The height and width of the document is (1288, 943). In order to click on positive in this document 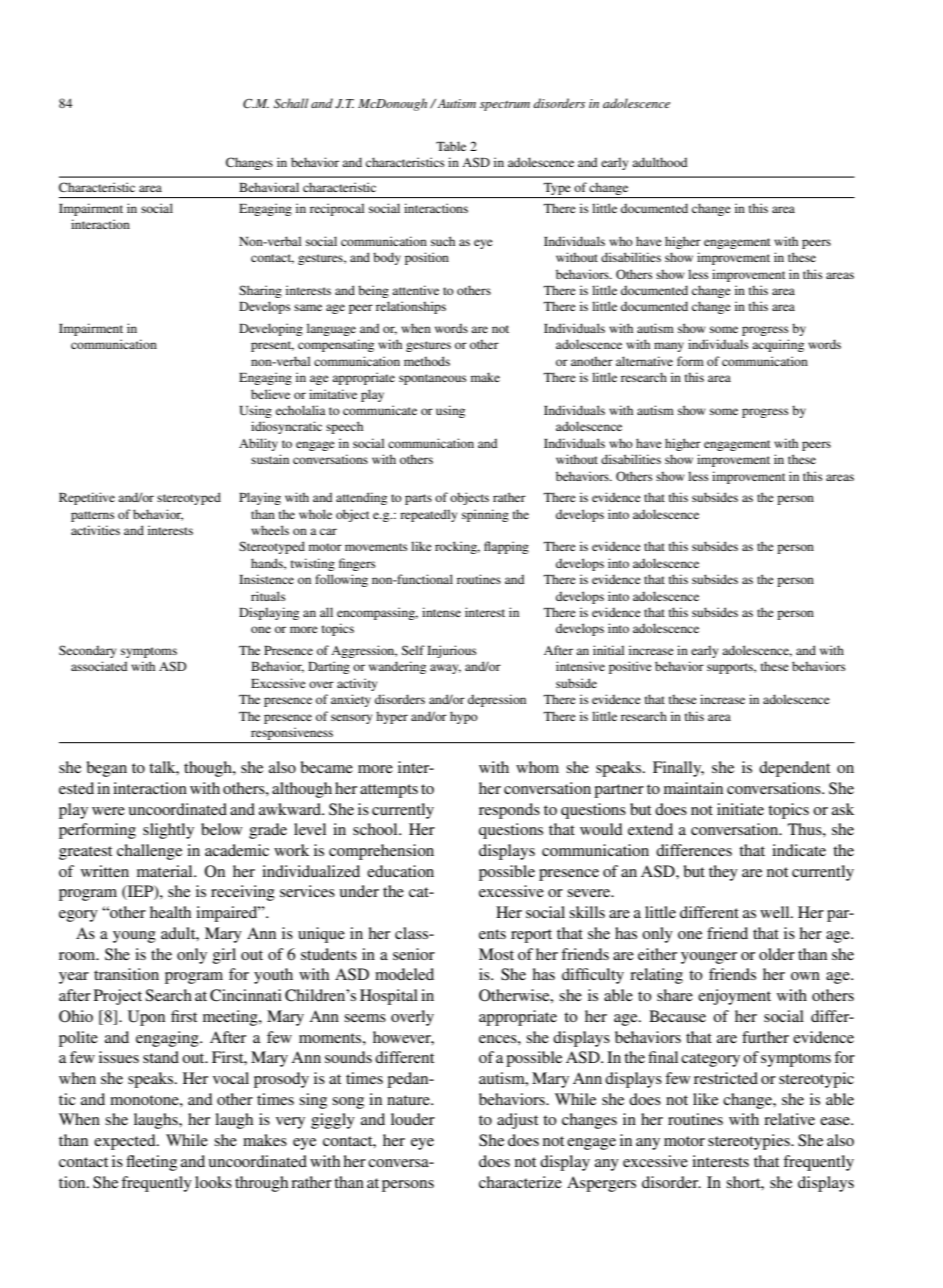, I will do `click(630, 667)`.
